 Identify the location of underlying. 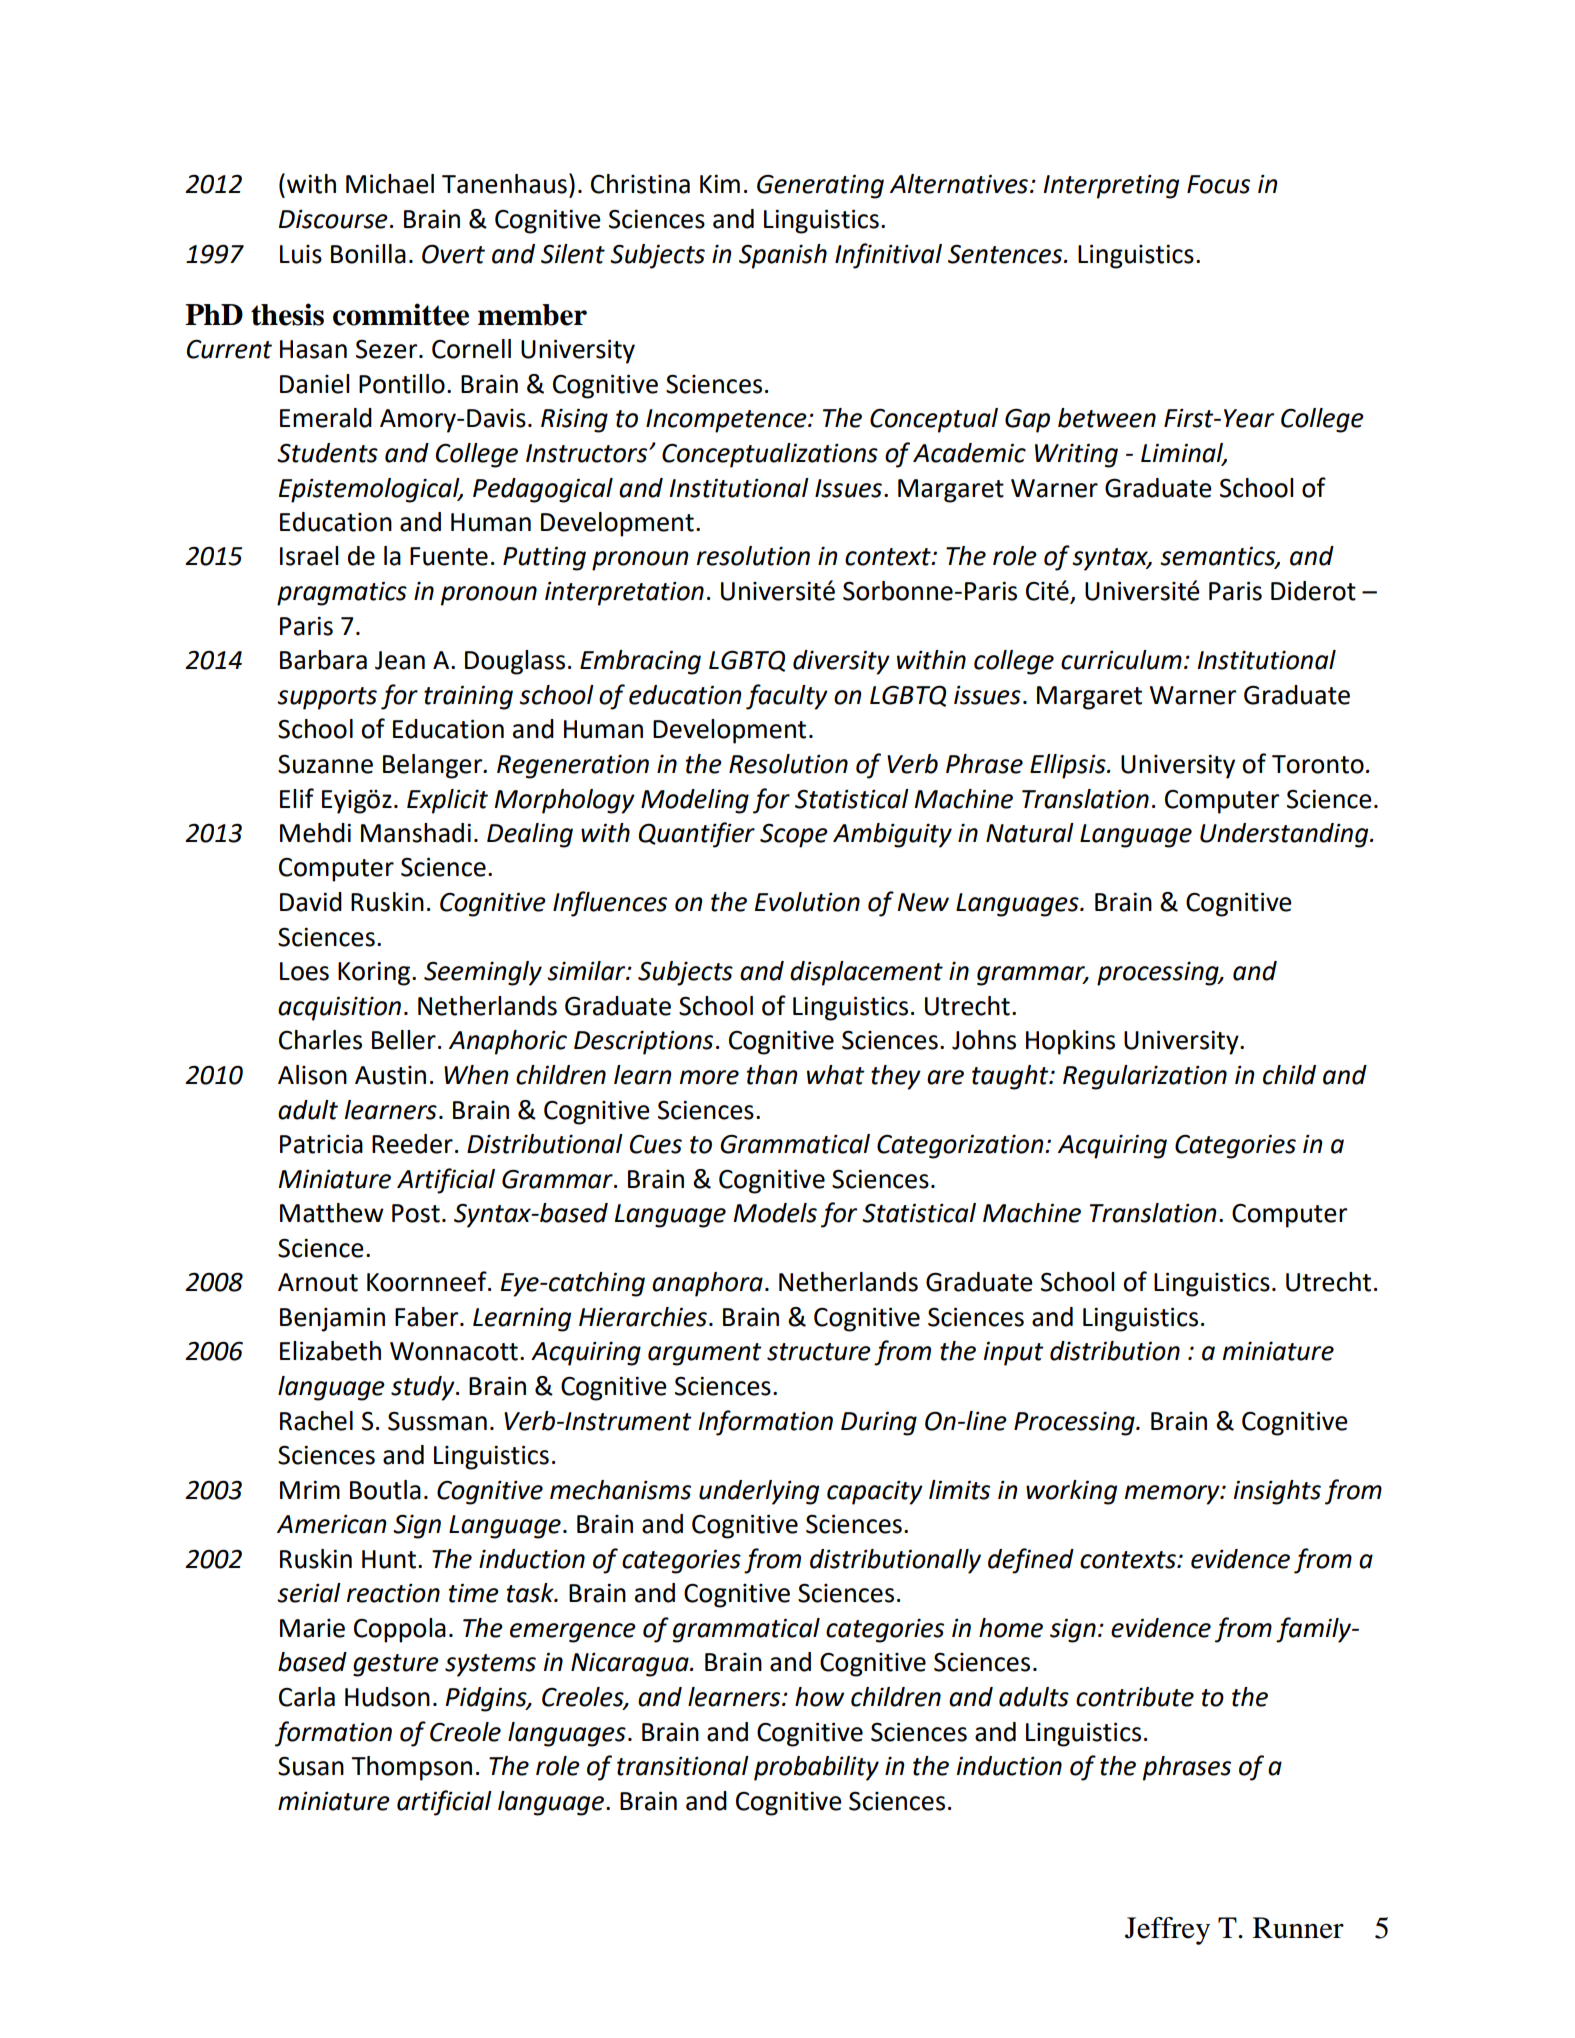
(759, 1492).
